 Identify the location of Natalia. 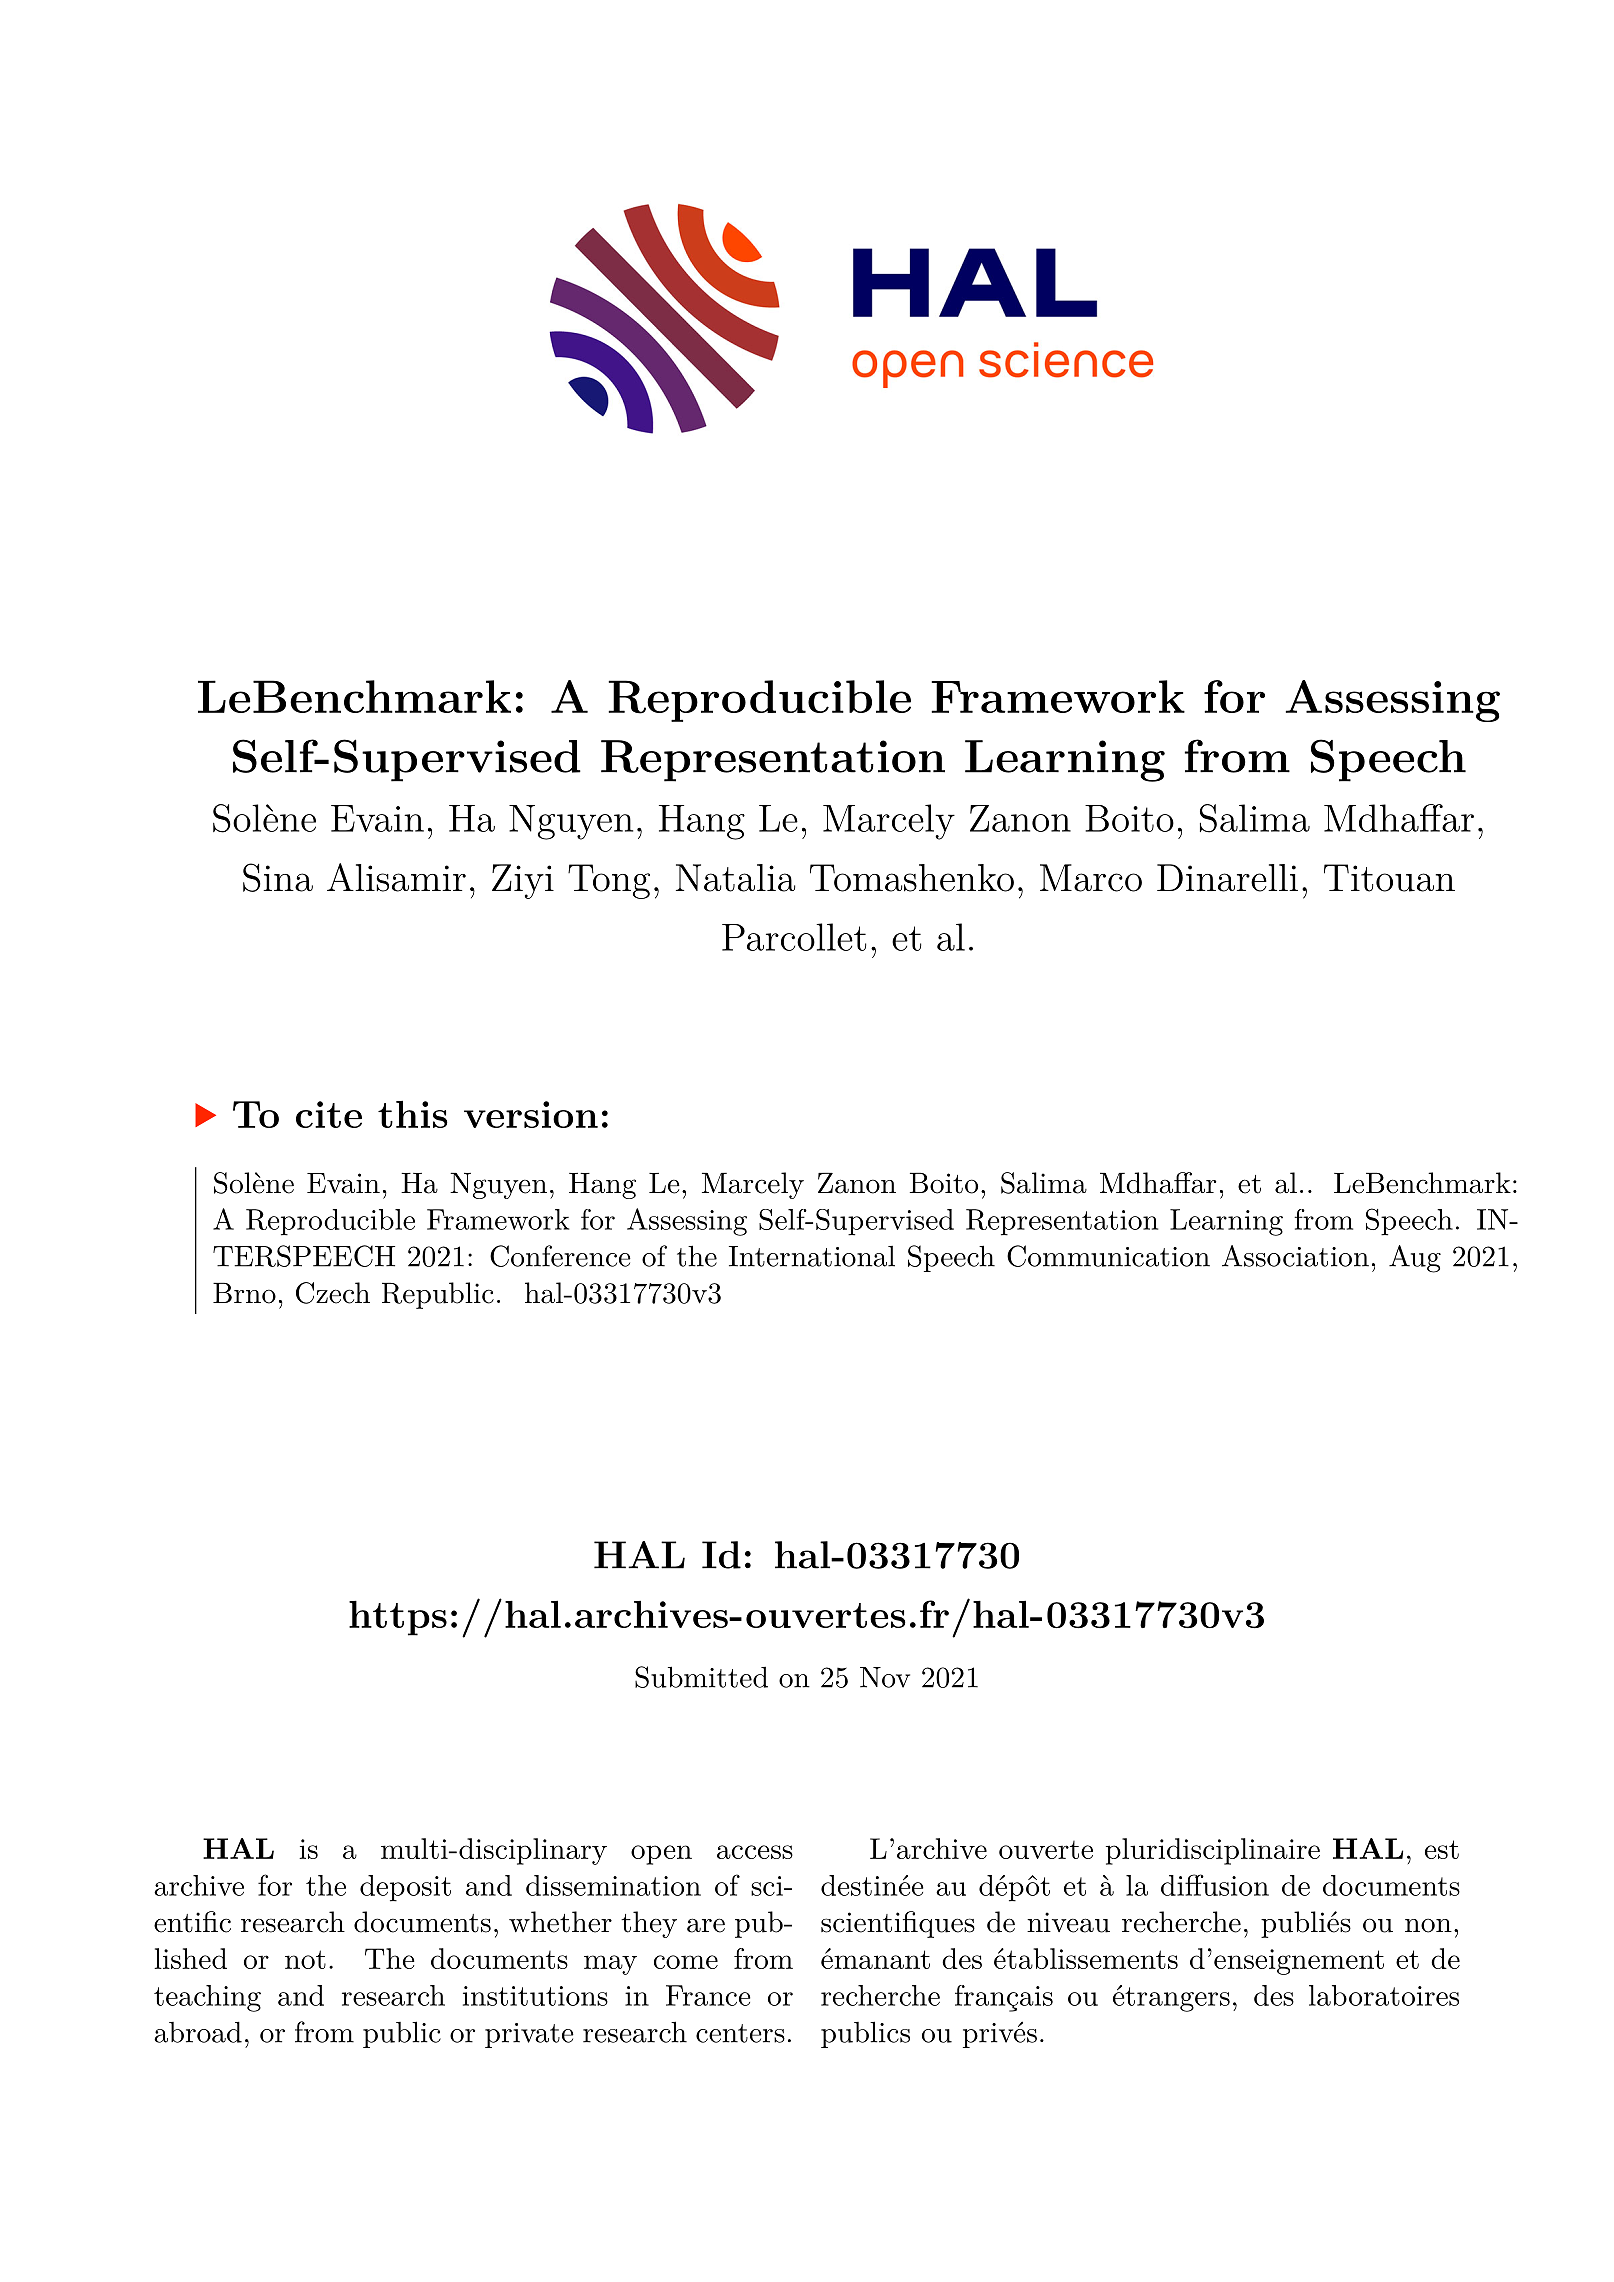
(735, 878).
